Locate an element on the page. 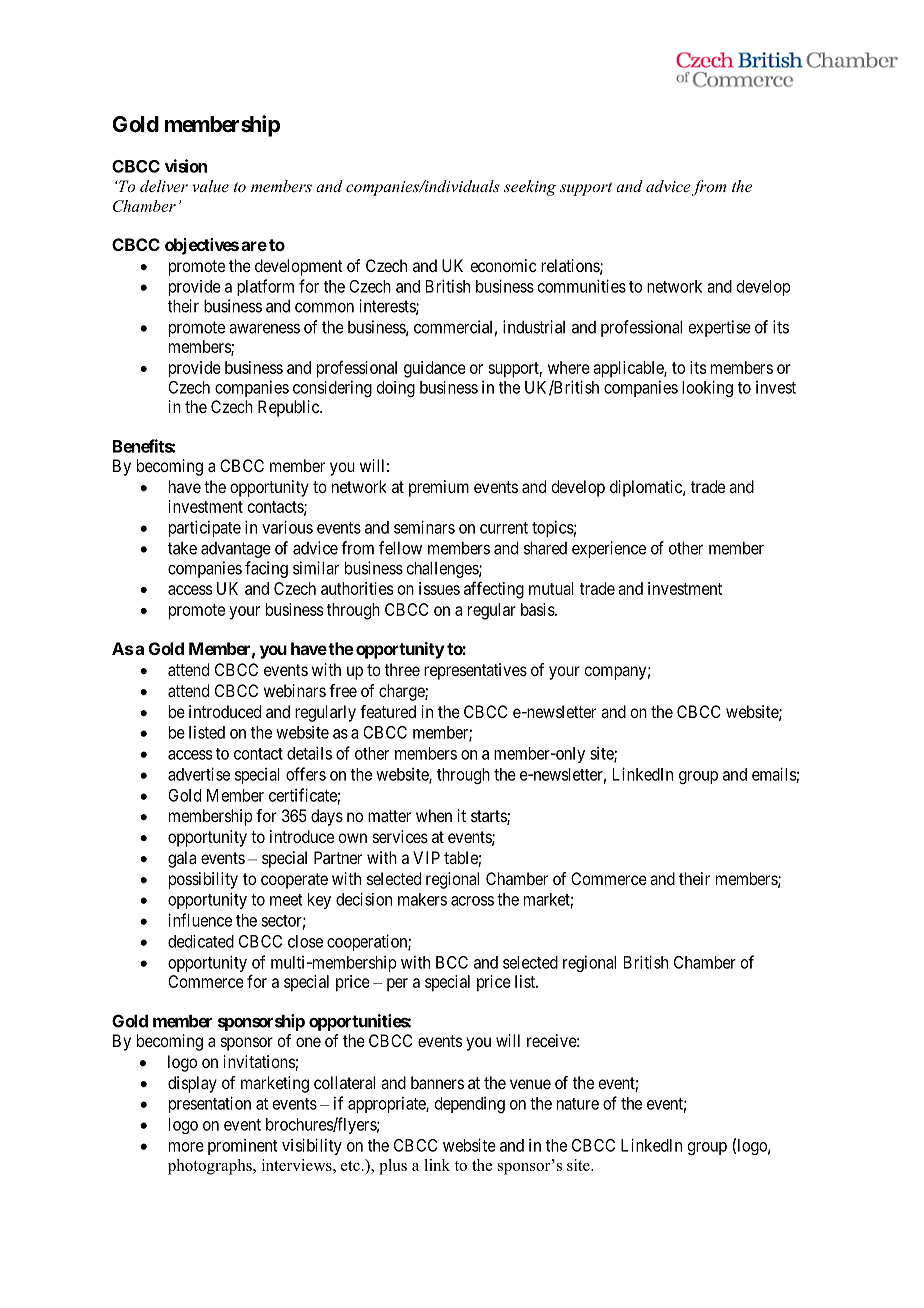 Image resolution: width=924 pixels, height=1308 pixels. value is located at coordinates (211, 186).
